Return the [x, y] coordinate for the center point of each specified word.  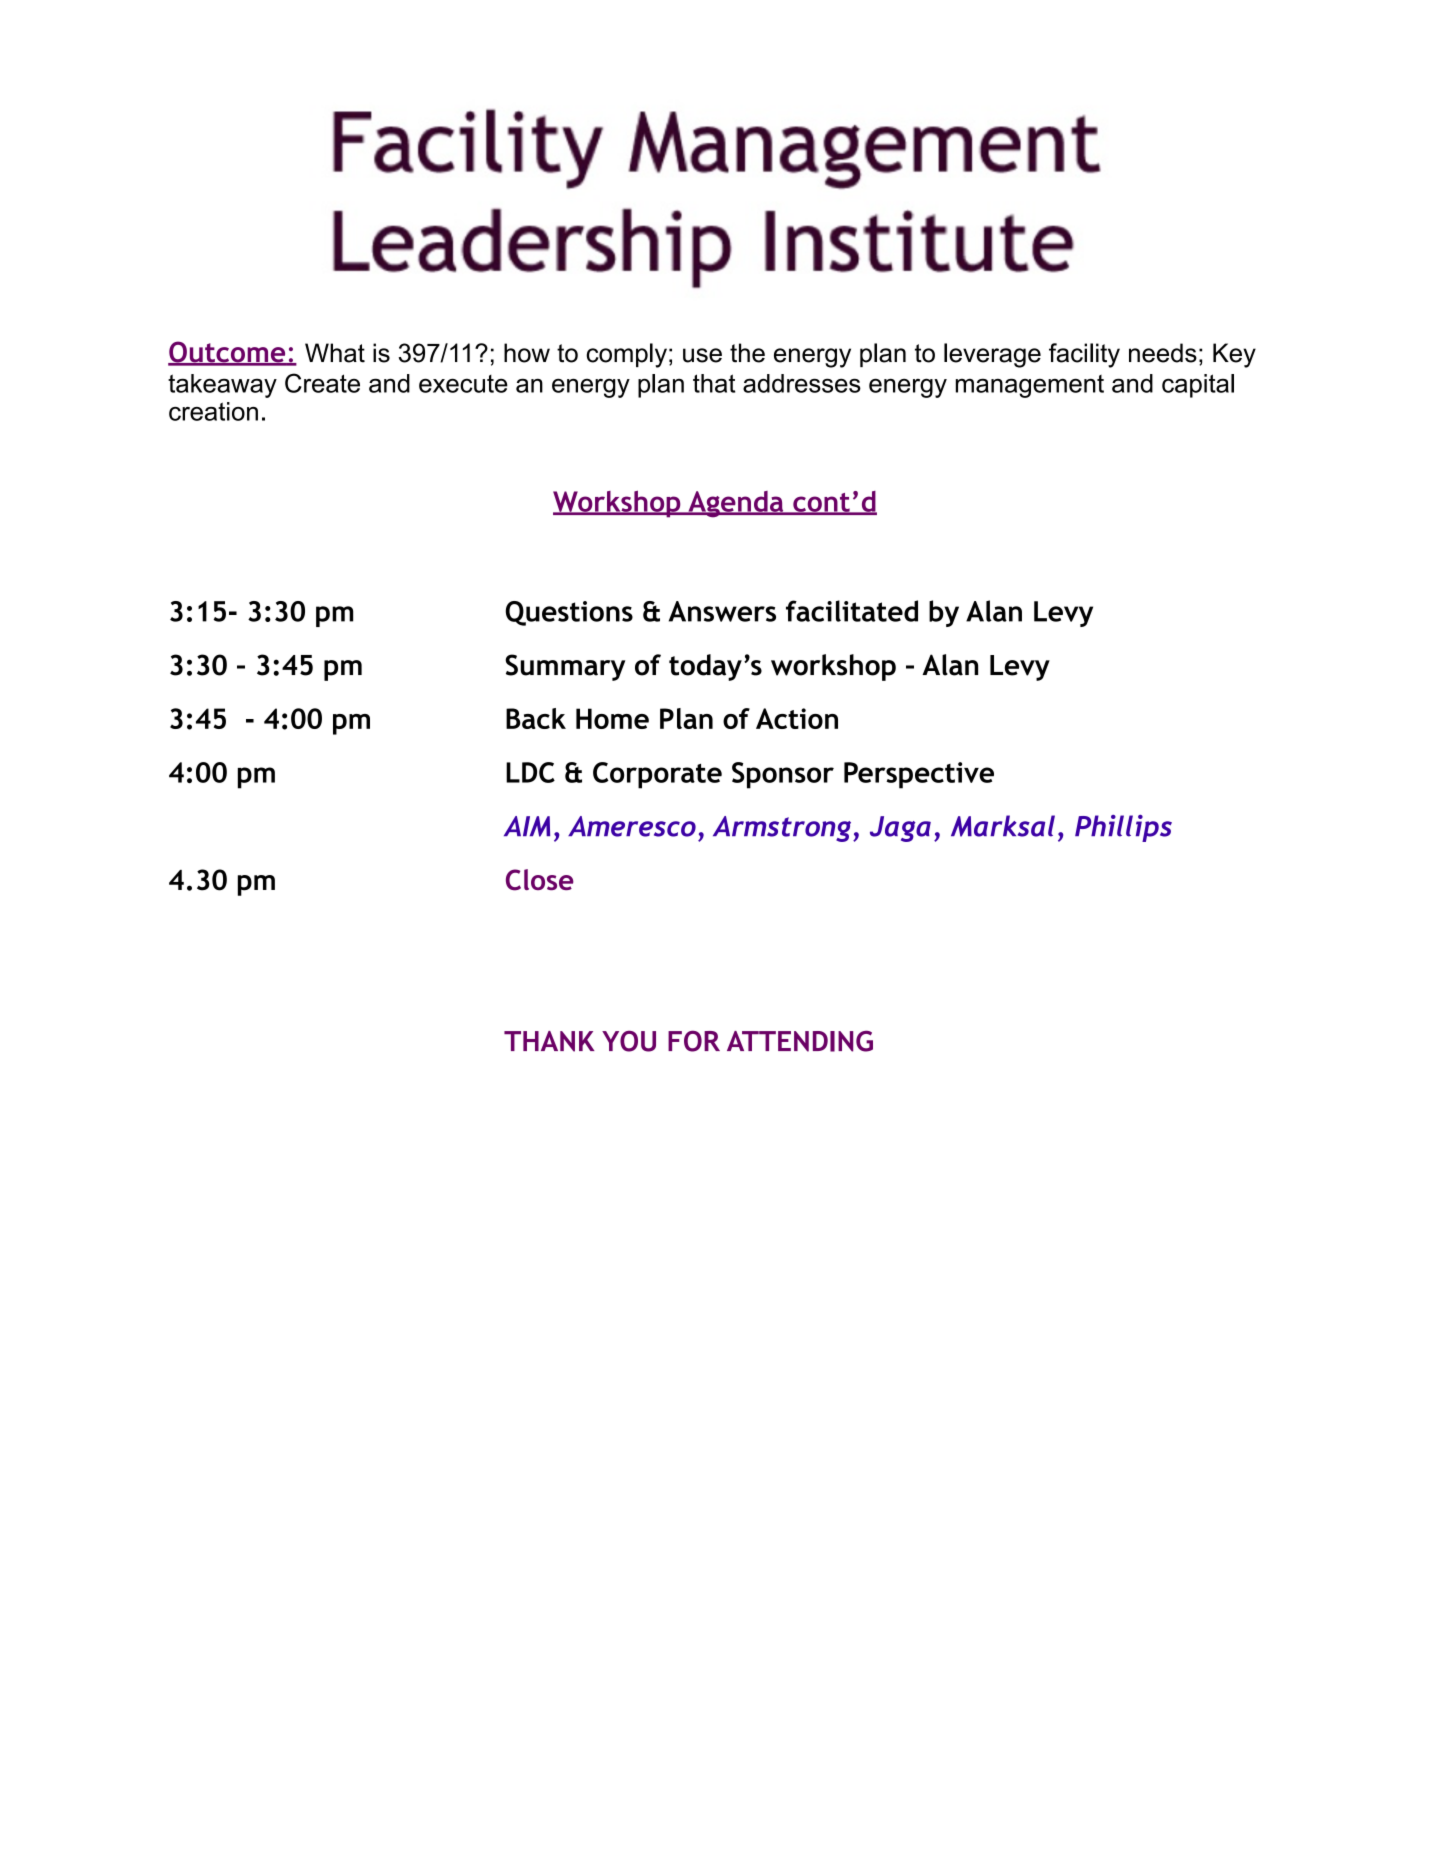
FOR [694, 1041]
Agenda [736, 504]
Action [797, 718]
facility [1084, 355]
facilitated [852, 611]
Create [322, 383]
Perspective [919, 775]
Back [536, 718]
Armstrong [783, 829]
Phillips [1123, 828]
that [714, 383]
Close [540, 880]
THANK [549, 1041]
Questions [569, 613]
